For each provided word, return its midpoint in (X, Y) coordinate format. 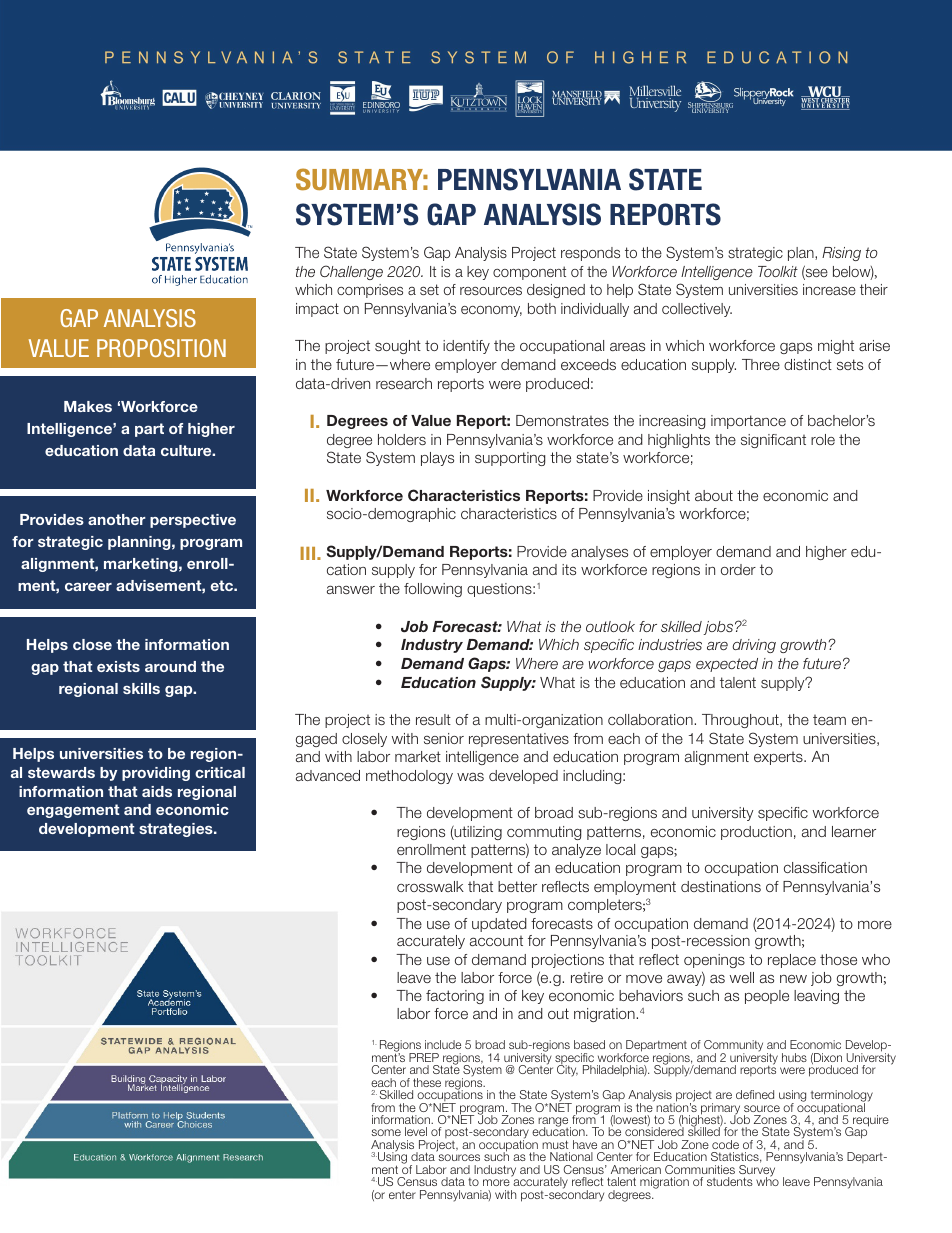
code (725, 1144)
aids (157, 791)
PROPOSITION (161, 348)
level (416, 1131)
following (433, 590)
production (756, 833)
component (529, 273)
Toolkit (778, 271)
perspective (193, 521)
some (386, 1132)
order (738, 569)
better (517, 886)
